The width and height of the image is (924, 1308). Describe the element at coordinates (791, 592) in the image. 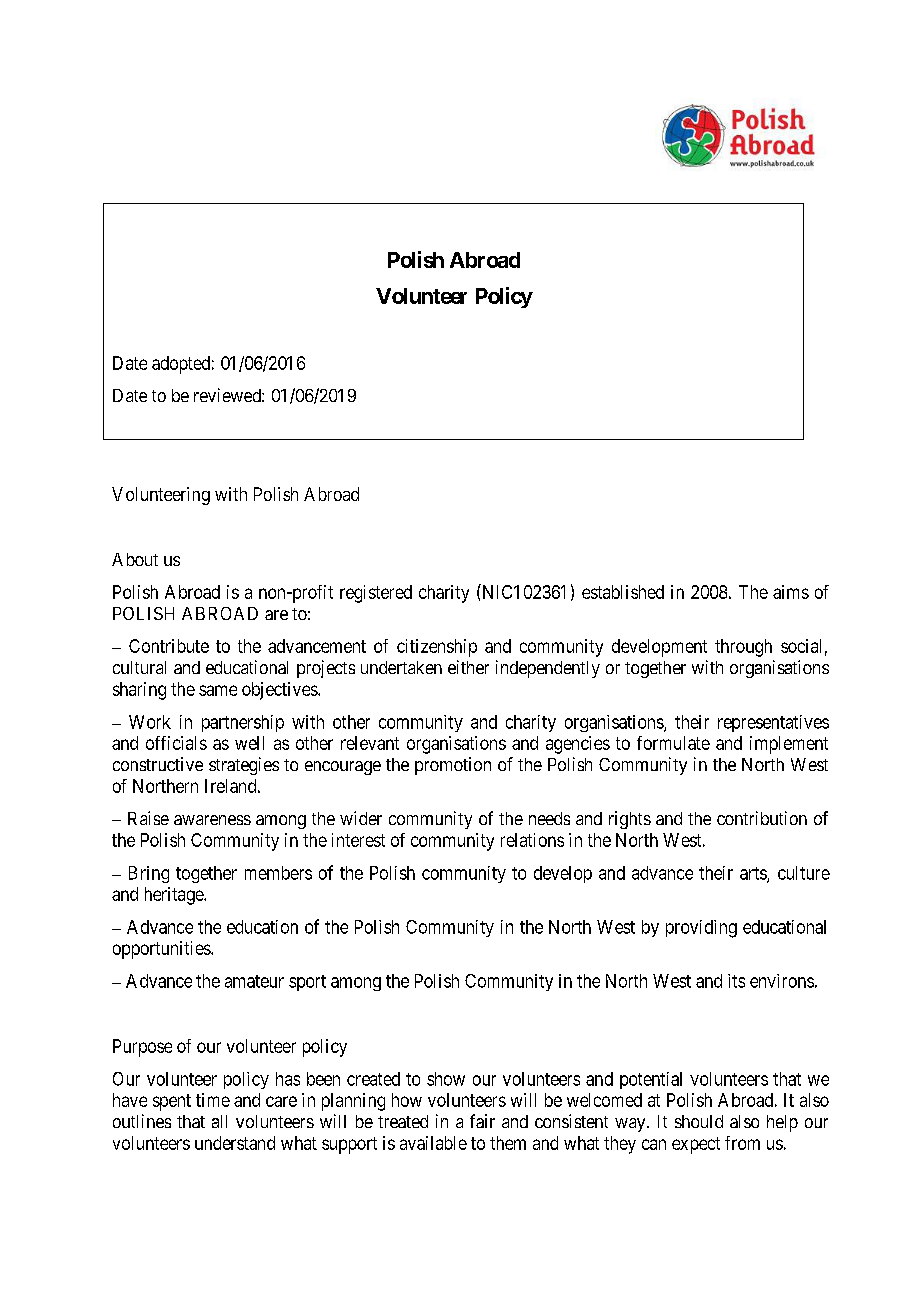

I see `aims` at that location.
